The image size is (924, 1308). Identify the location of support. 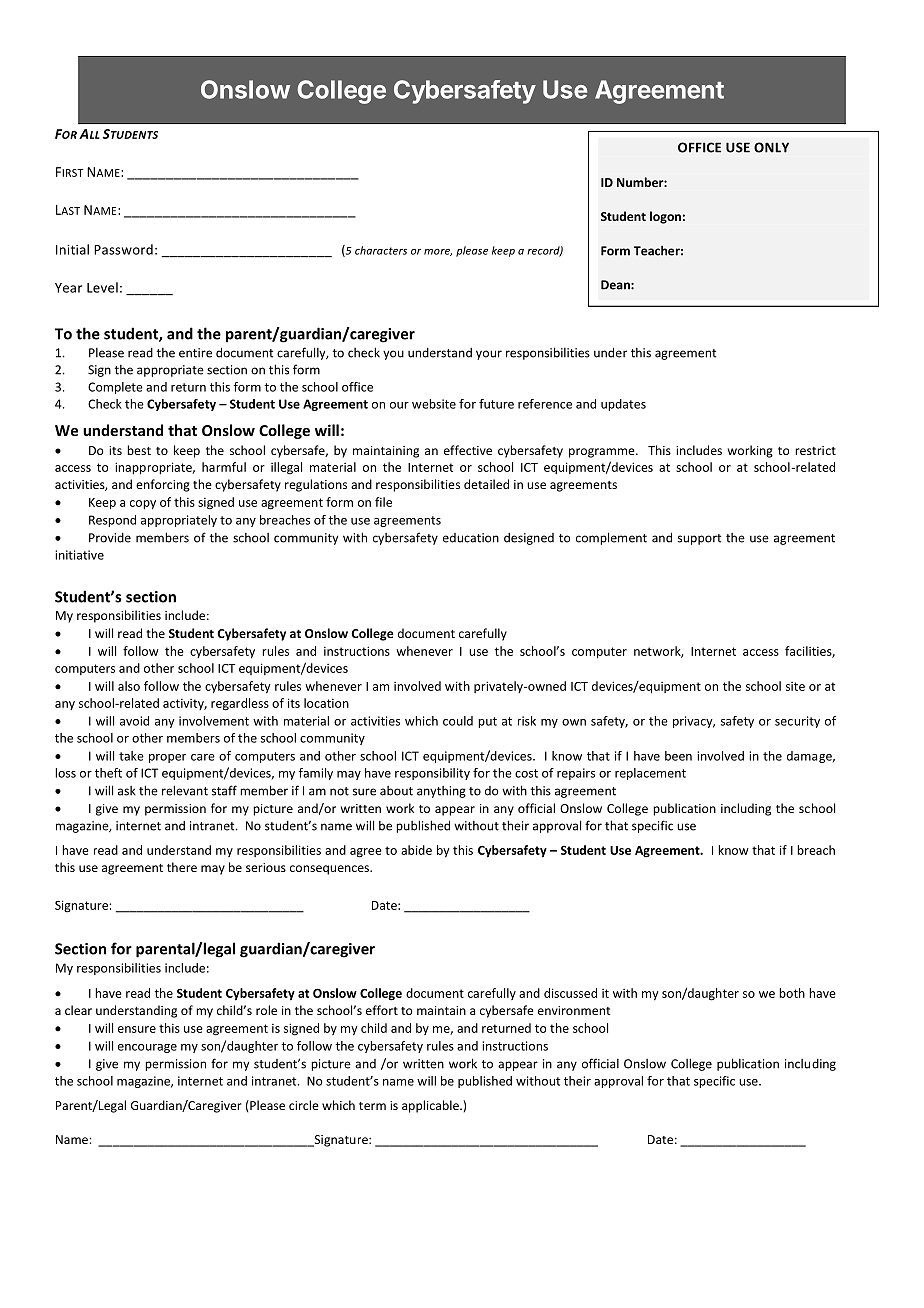
(699, 539).
